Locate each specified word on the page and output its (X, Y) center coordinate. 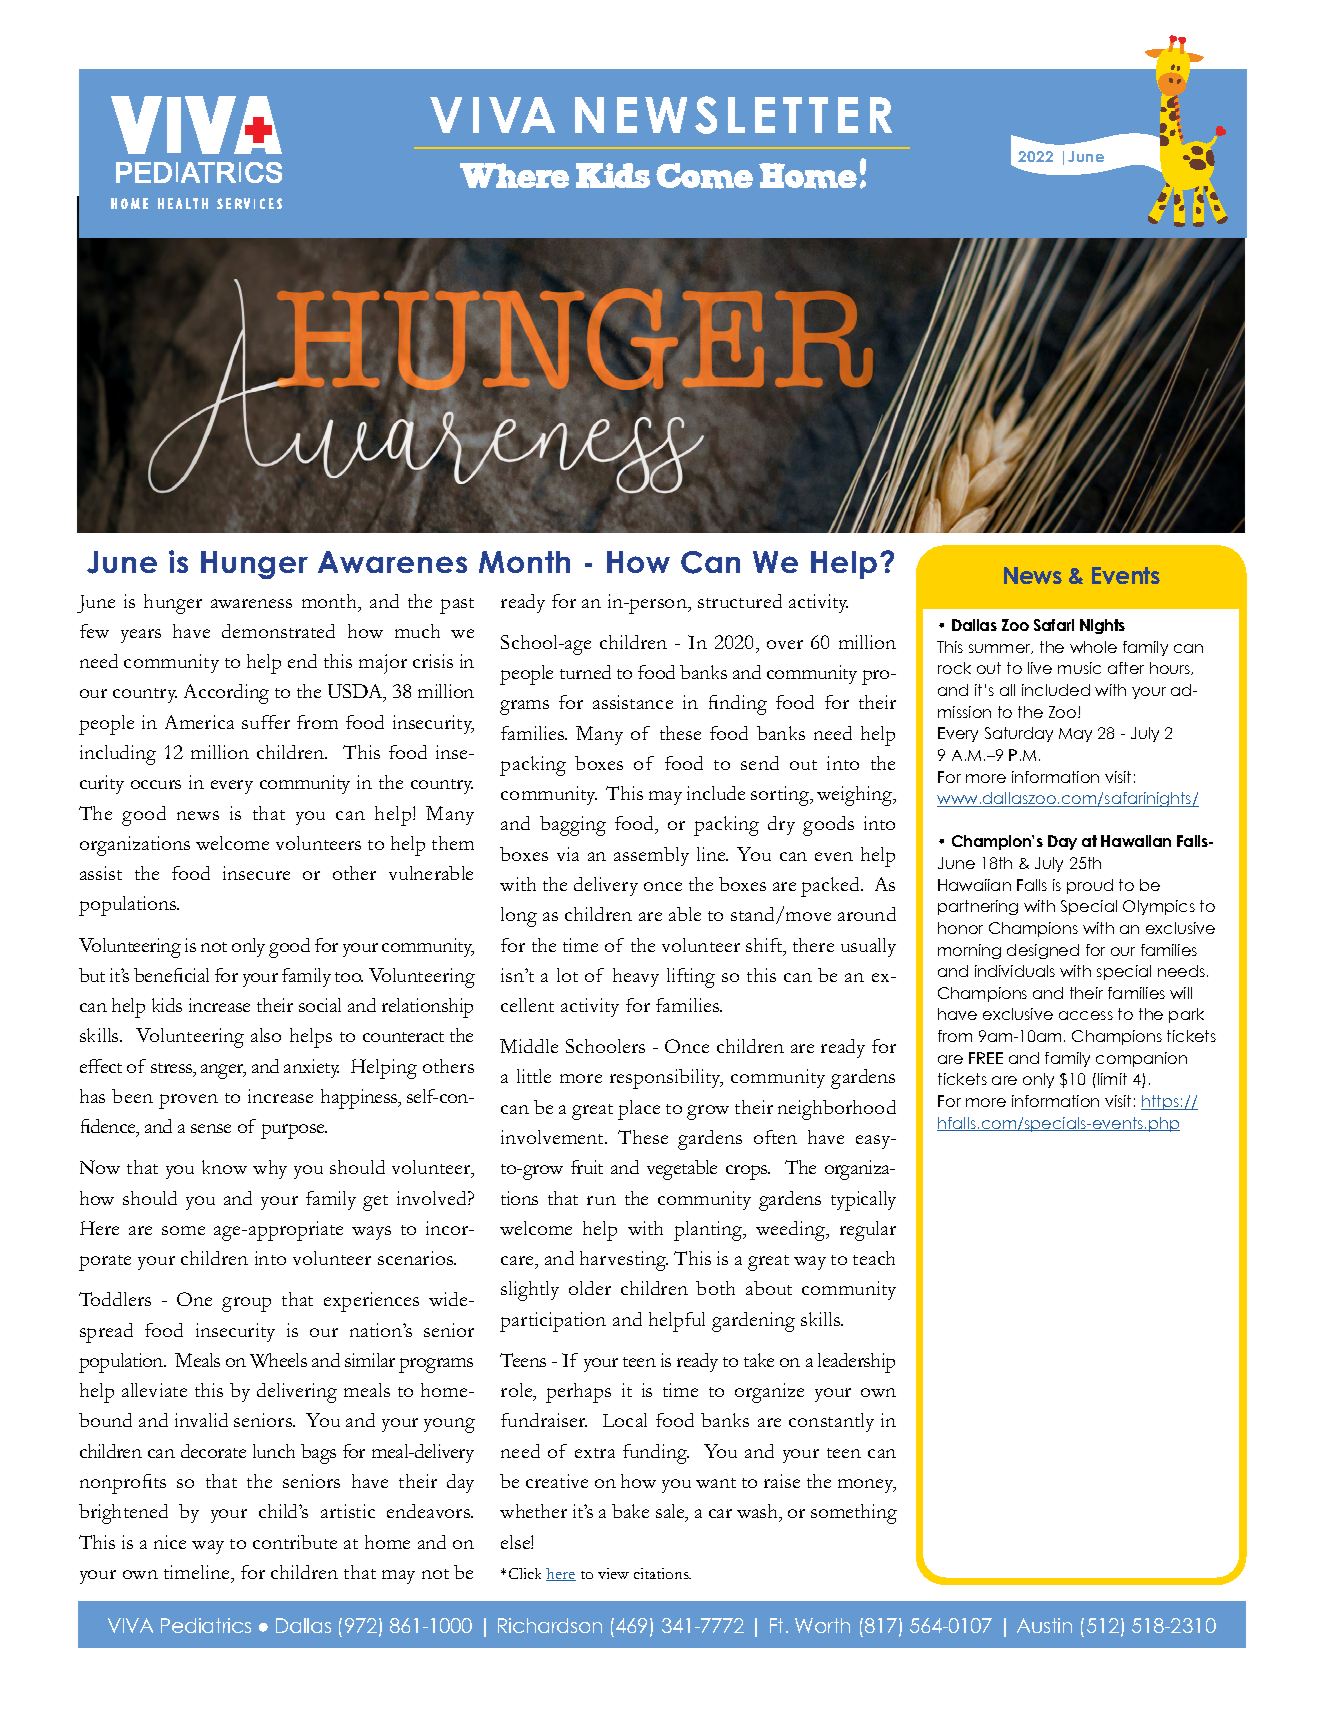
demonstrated (278, 631)
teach (874, 1258)
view (613, 1573)
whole (1093, 647)
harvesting (624, 1261)
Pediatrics (206, 1625)
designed (1043, 951)
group (246, 1304)
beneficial (171, 975)
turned (585, 672)
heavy (636, 977)
